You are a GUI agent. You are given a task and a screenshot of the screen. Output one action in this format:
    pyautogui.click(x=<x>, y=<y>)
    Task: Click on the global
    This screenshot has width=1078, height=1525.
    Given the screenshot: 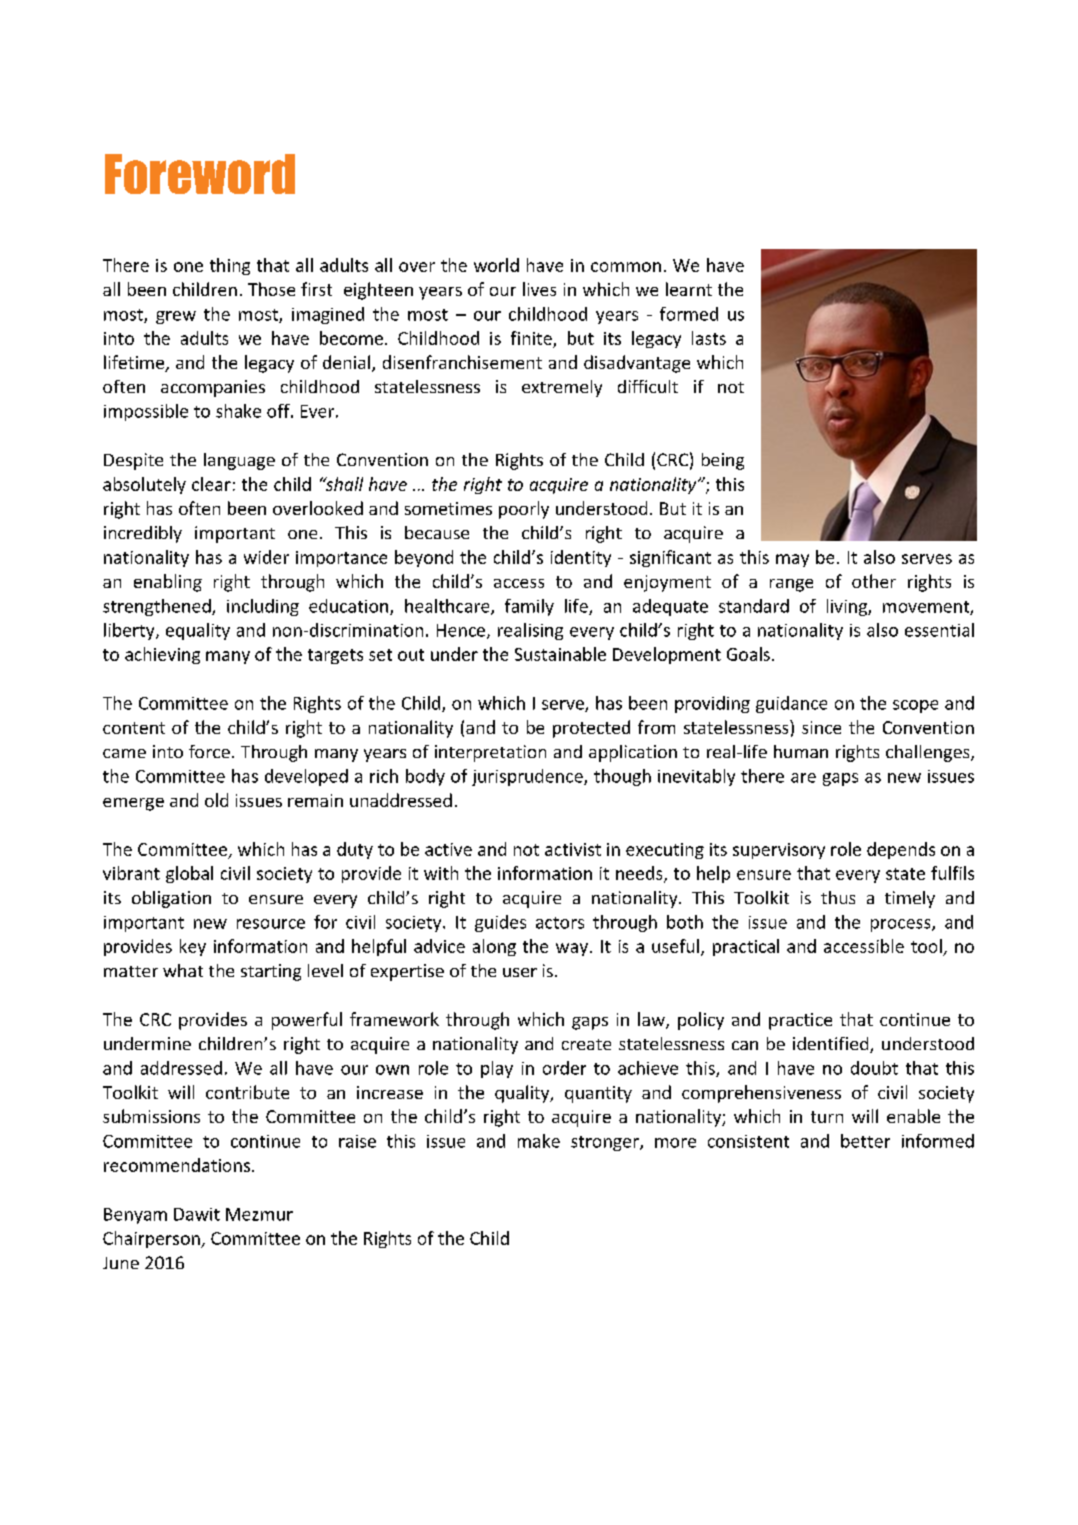 What is the action you would take?
    pyautogui.click(x=189, y=874)
